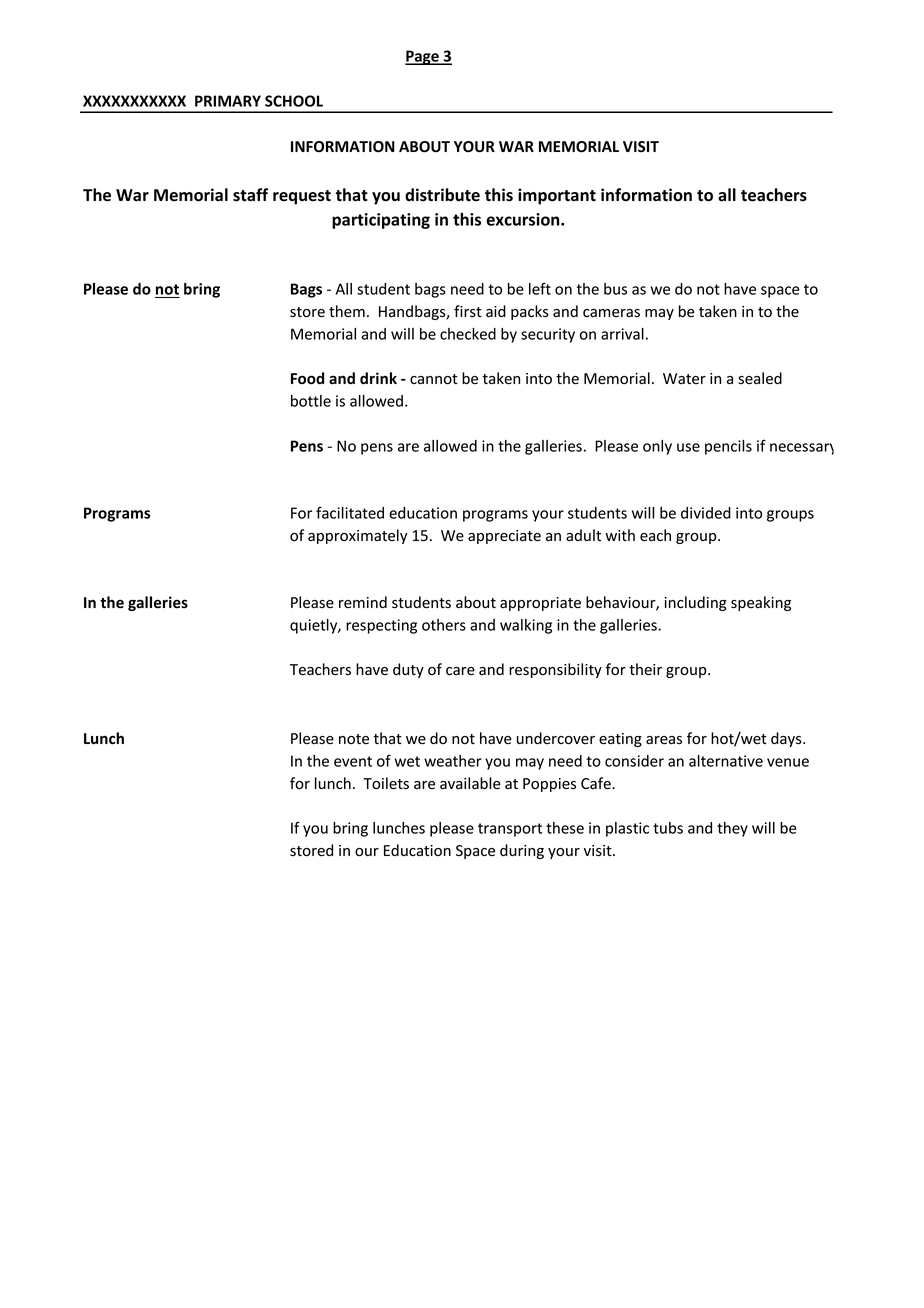 Image resolution: width=924 pixels, height=1308 pixels. Describe the element at coordinates (615, 289) in the screenshot. I see `bus` at that location.
